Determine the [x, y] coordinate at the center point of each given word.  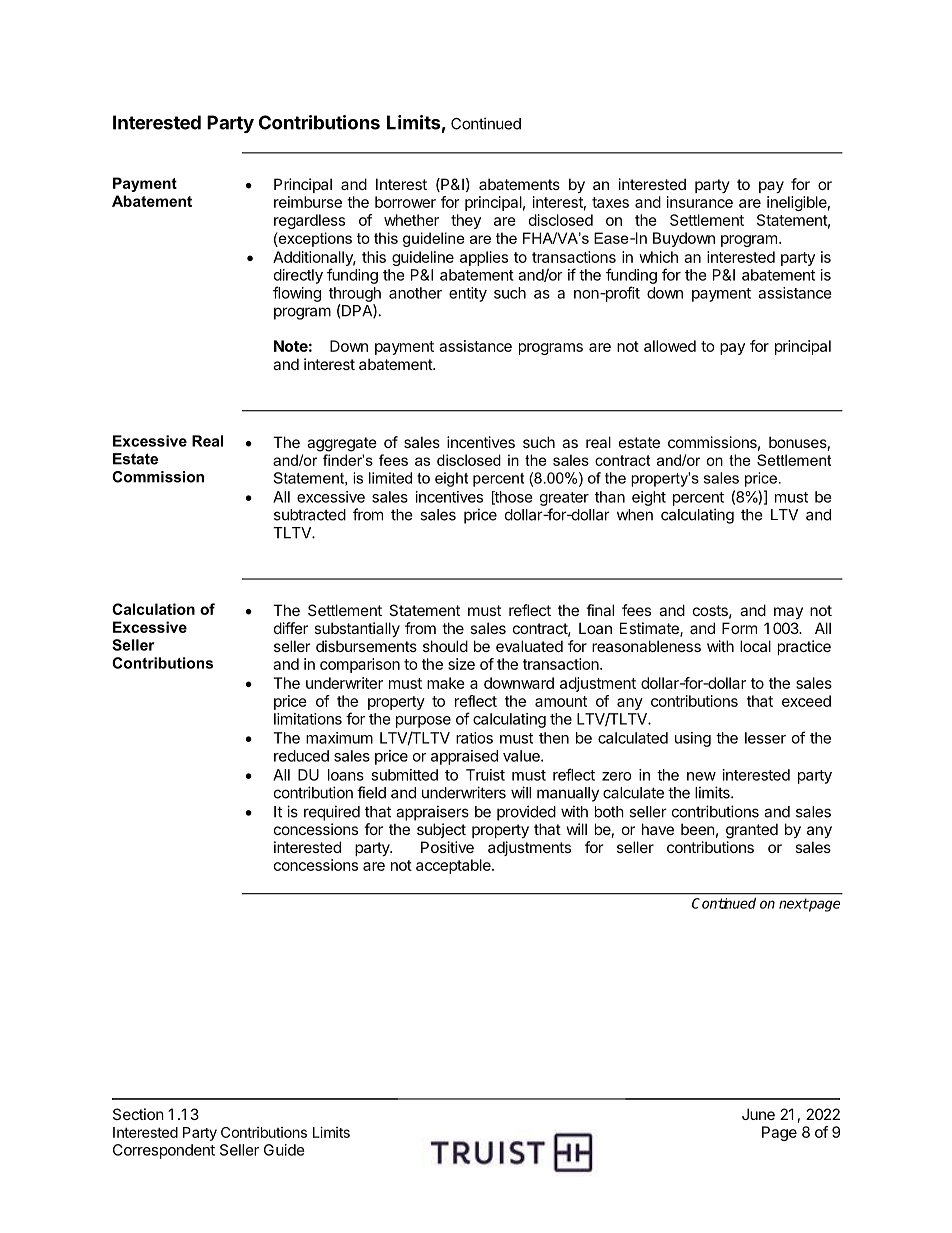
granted [752, 831]
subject [441, 830]
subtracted [310, 515]
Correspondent [164, 1151]
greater [564, 499]
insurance [700, 202]
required [332, 813]
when [635, 515]
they [466, 221]
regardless [309, 221]
